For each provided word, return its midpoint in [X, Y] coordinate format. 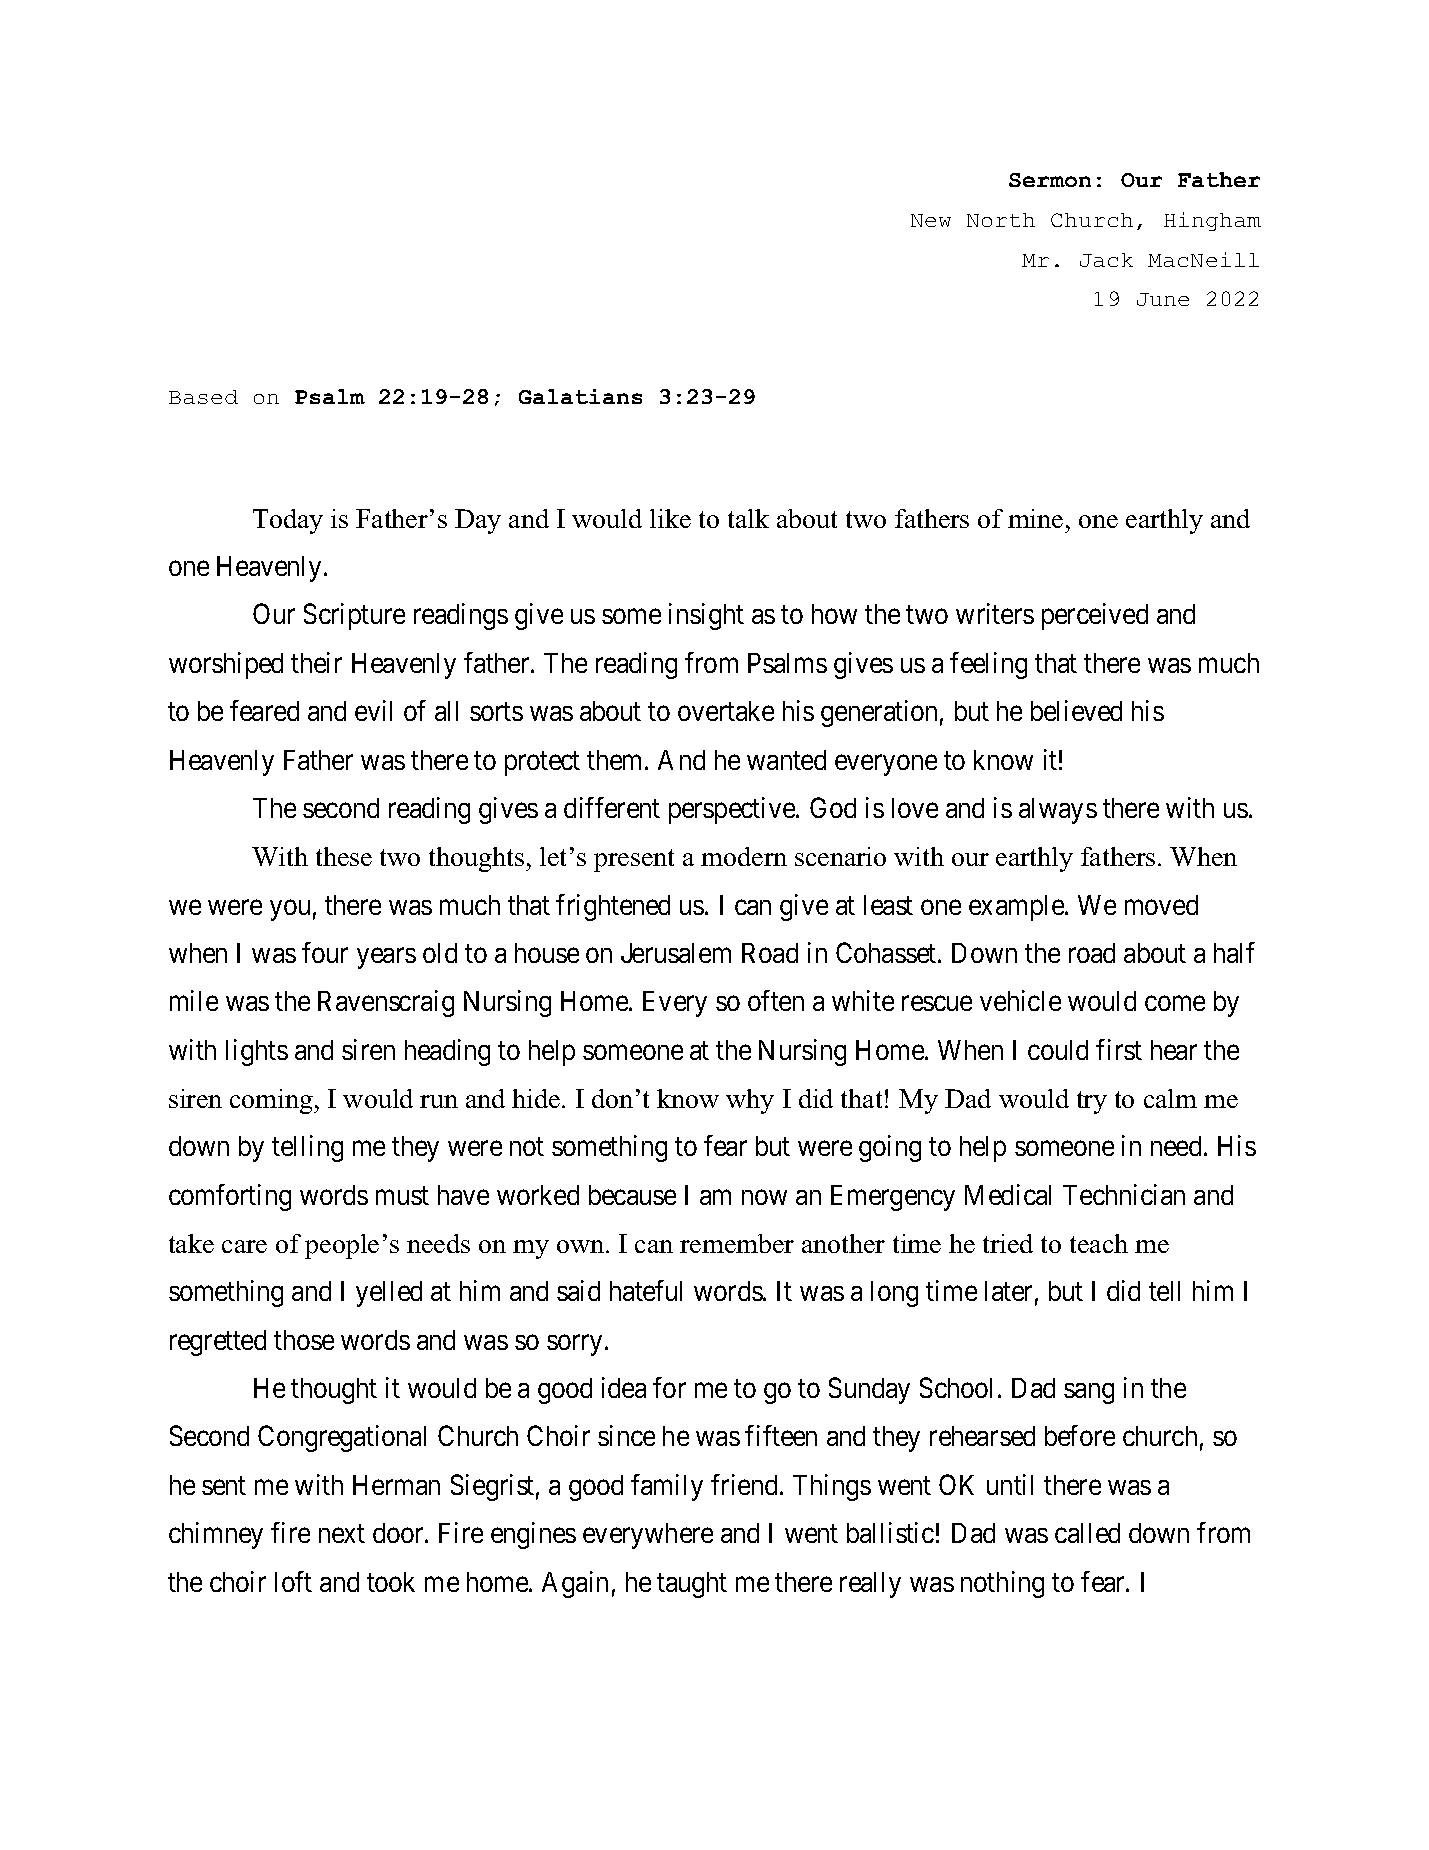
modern [744, 856]
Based [203, 397]
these [344, 856]
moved [1161, 905]
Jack [1106, 260]
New [931, 220]
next [342, 1534]
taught [692, 1585]
